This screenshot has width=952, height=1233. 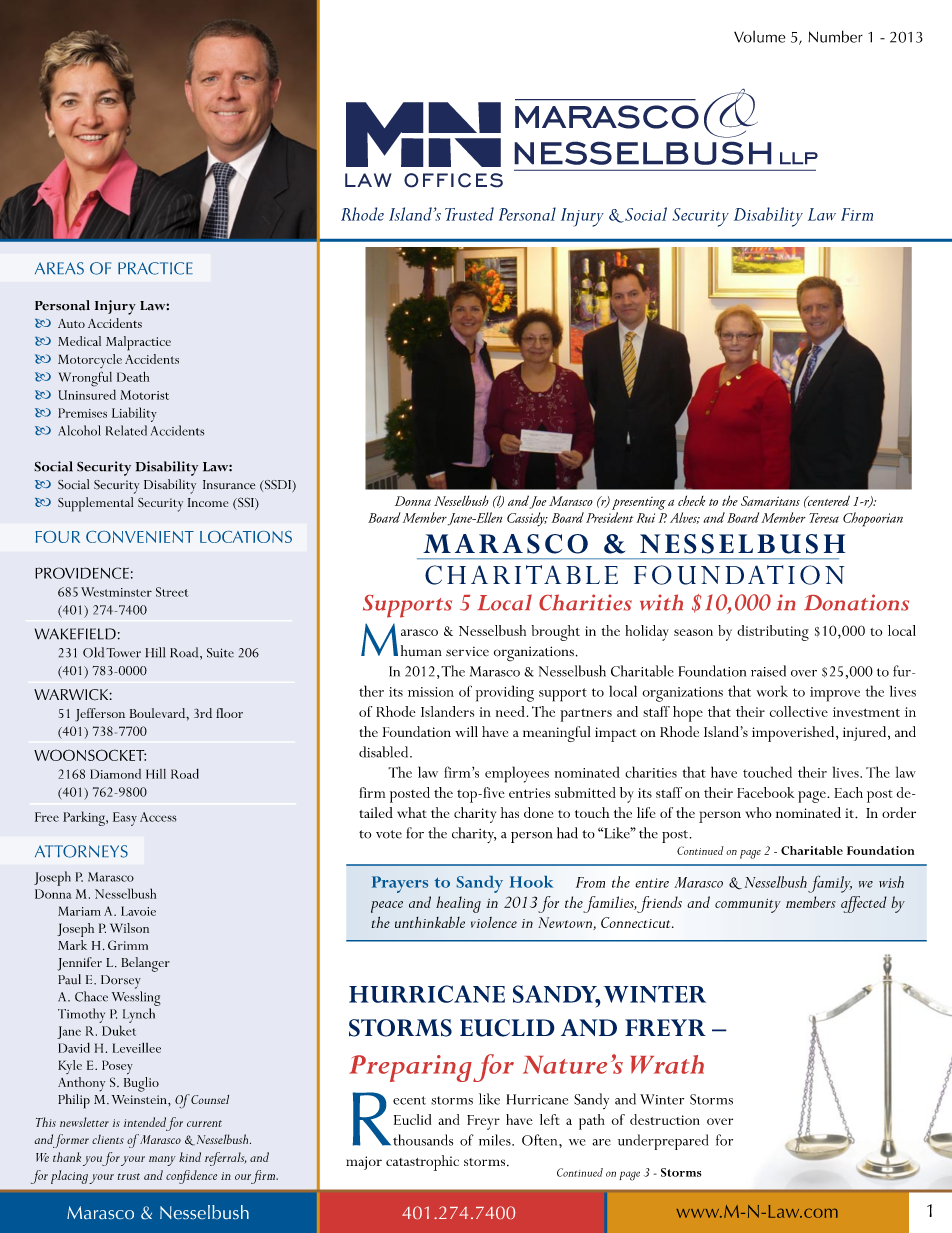 I want to click on Joe, so click(x=538, y=502).
